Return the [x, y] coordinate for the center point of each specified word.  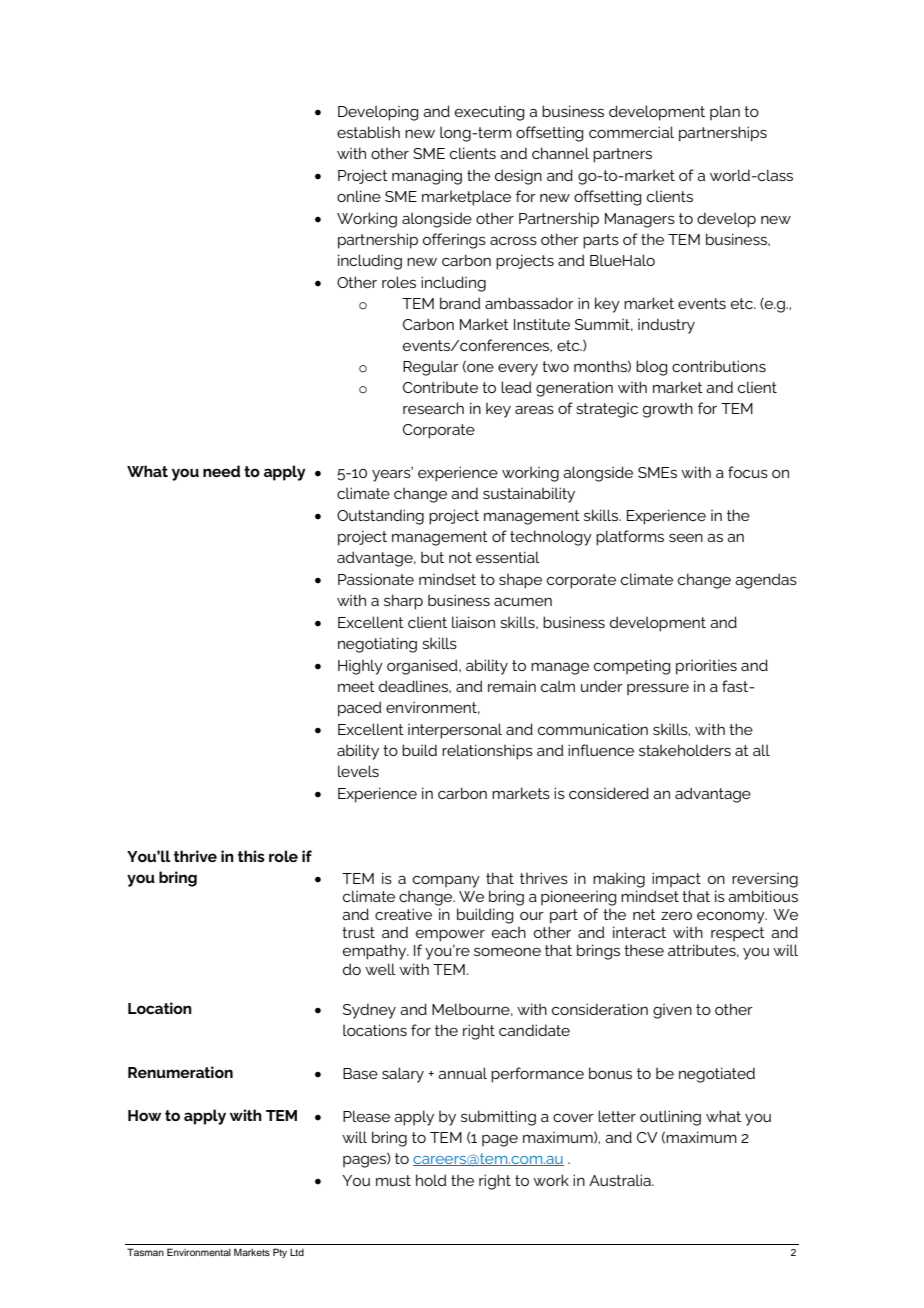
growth [668, 410]
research [433, 408]
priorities [706, 667]
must [393, 1180]
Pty [280, 1253]
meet [356, 686]
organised [423, 667]
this [251, 856]
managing [427, 177]
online [359, 196]
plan [725, 112]
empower [450, 936]
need [221, 471]
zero [676, 916]
